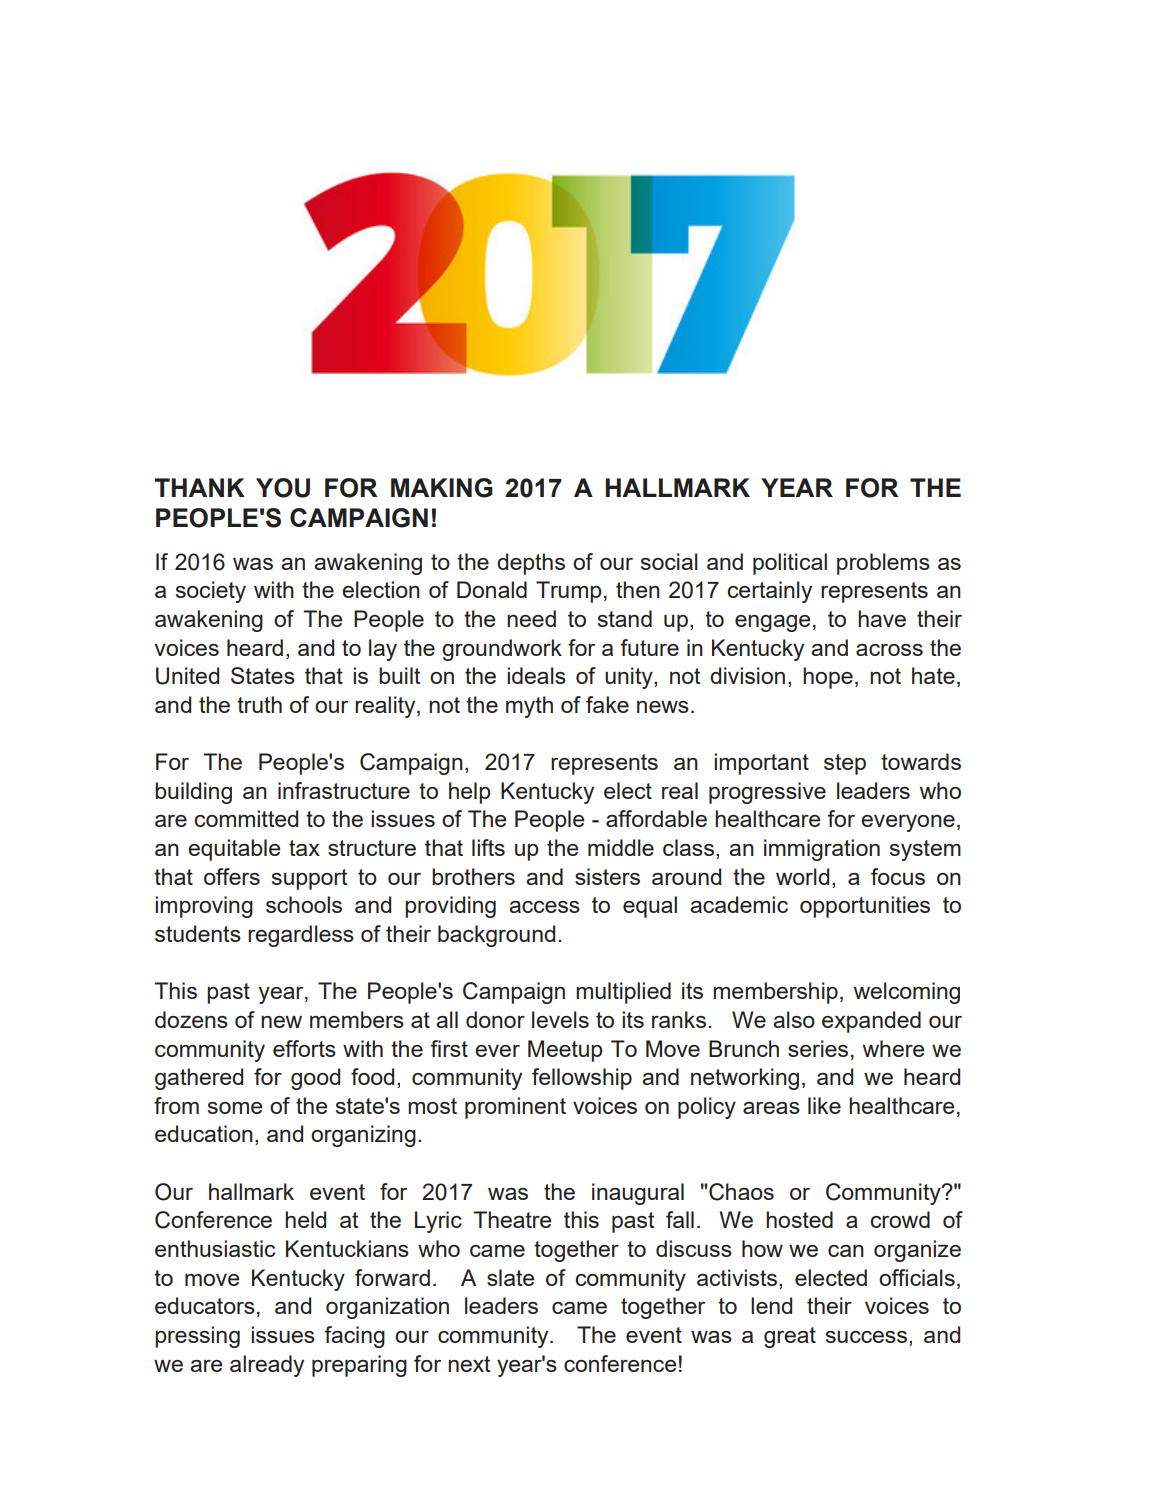 The image size is (1168, 1512). What do you see at coordinates (883, 564) in the document?
I see `problems` at bounding box center [883, 564].
